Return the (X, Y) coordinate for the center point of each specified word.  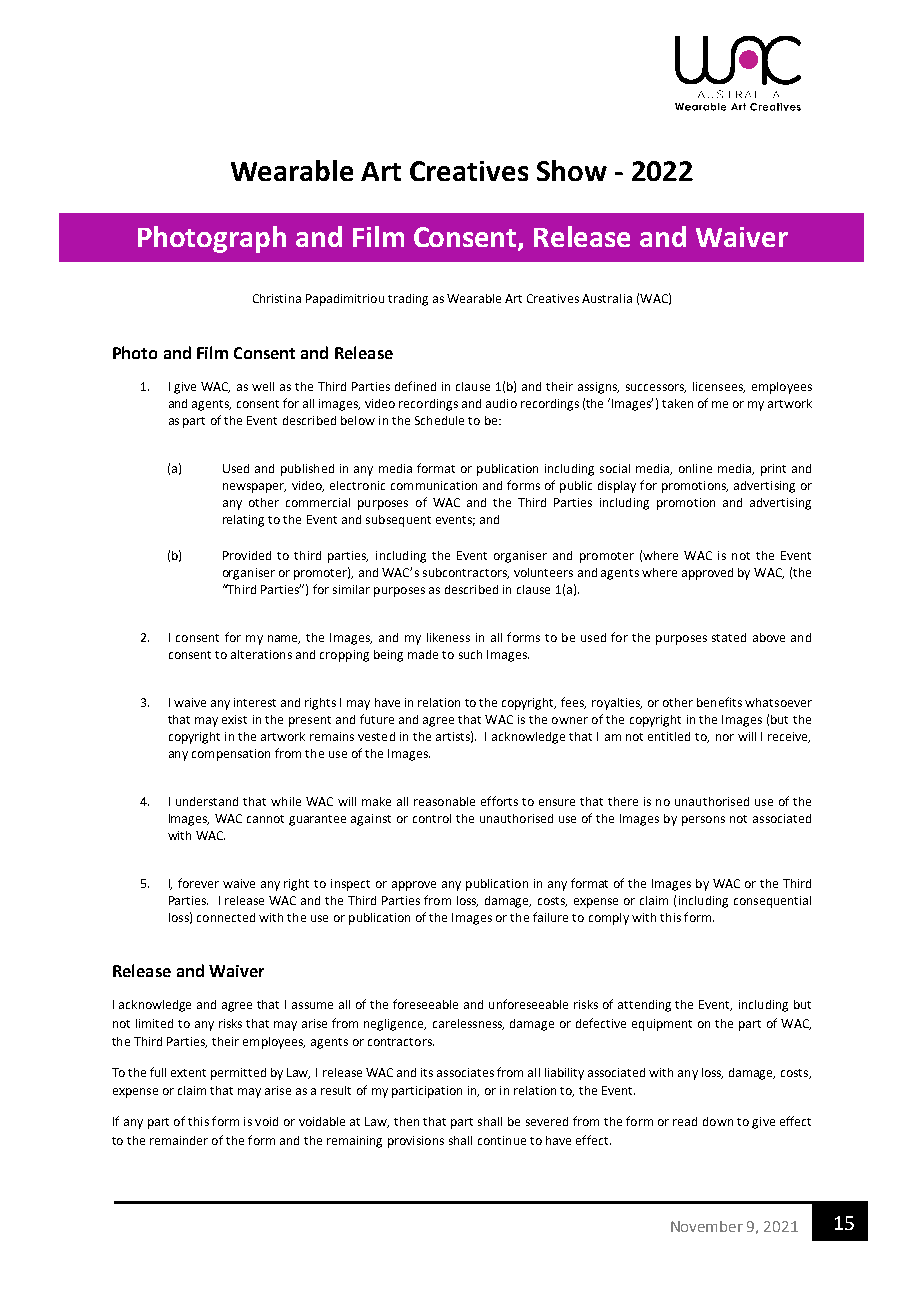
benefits (719, 702)
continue (502, 1140)
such (470, 654)
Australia (607, 298)
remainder (179, 1140)
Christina (277, 298)
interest (255, 702)
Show (572, 170)
